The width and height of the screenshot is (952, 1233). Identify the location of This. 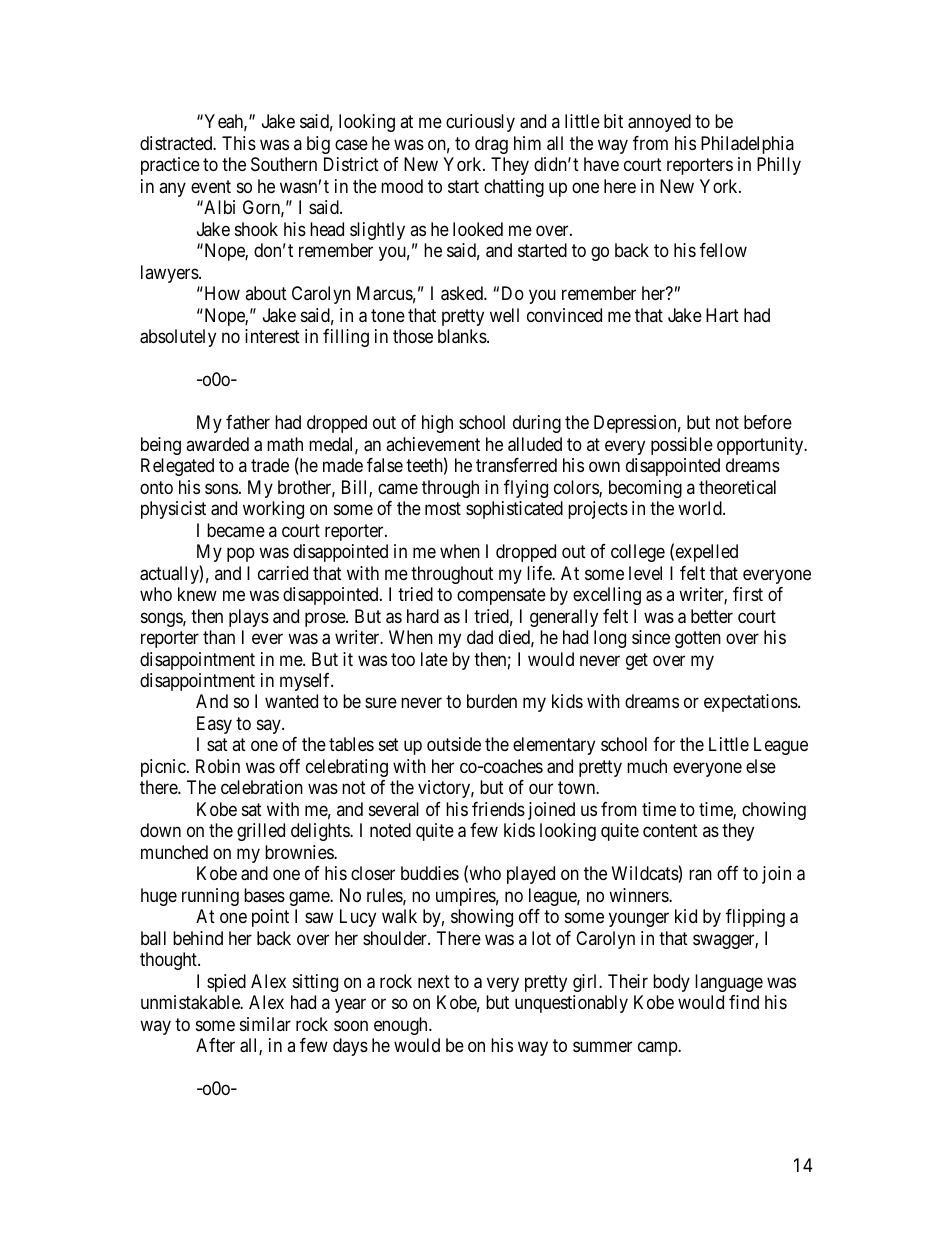
(239, 143).
